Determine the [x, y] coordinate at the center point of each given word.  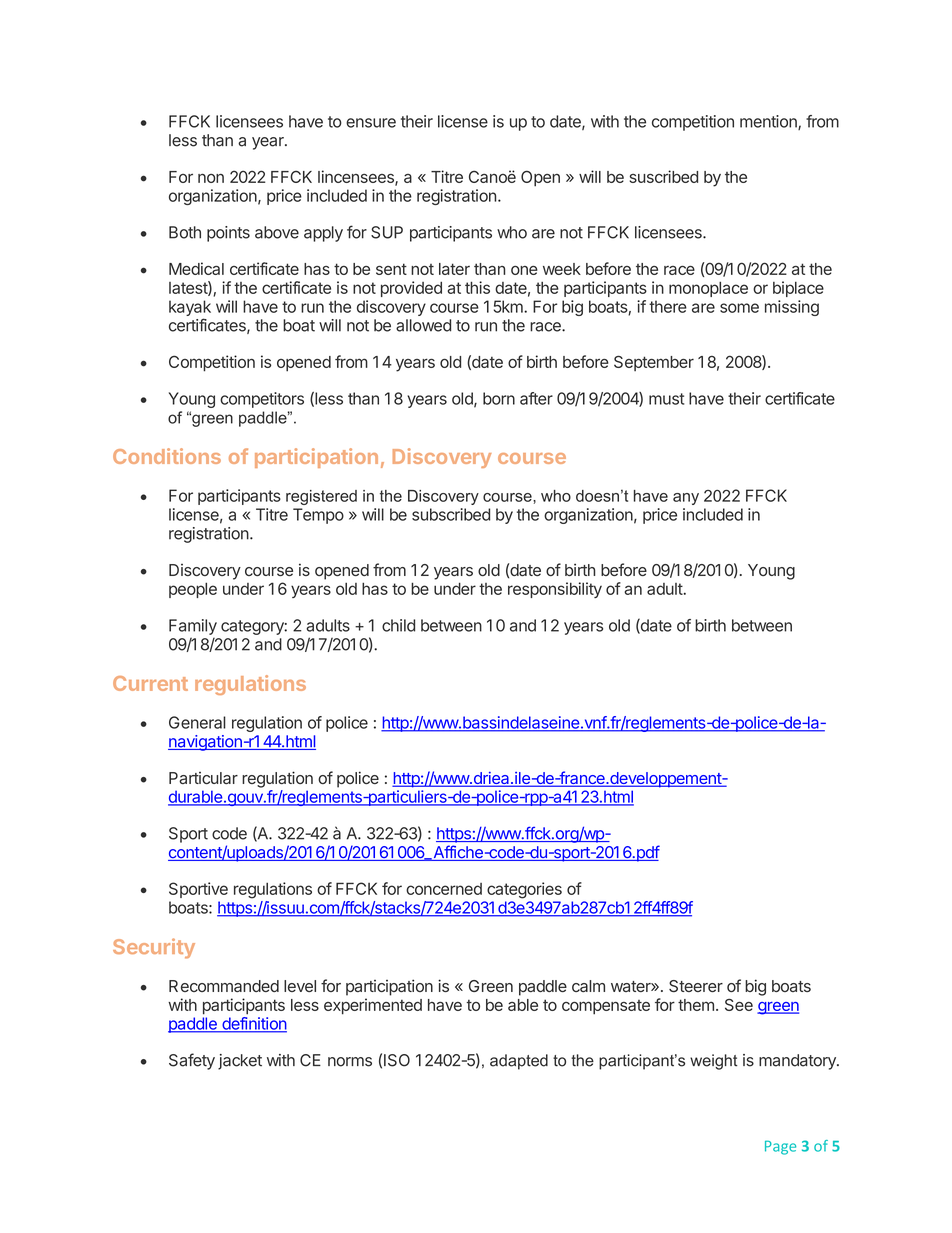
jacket [240, 1062]
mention [769, 122]
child [398, 625]
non [211, 178]
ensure [371, 123]
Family [193, 627]
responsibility [555, 590]
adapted [519, 1062]
